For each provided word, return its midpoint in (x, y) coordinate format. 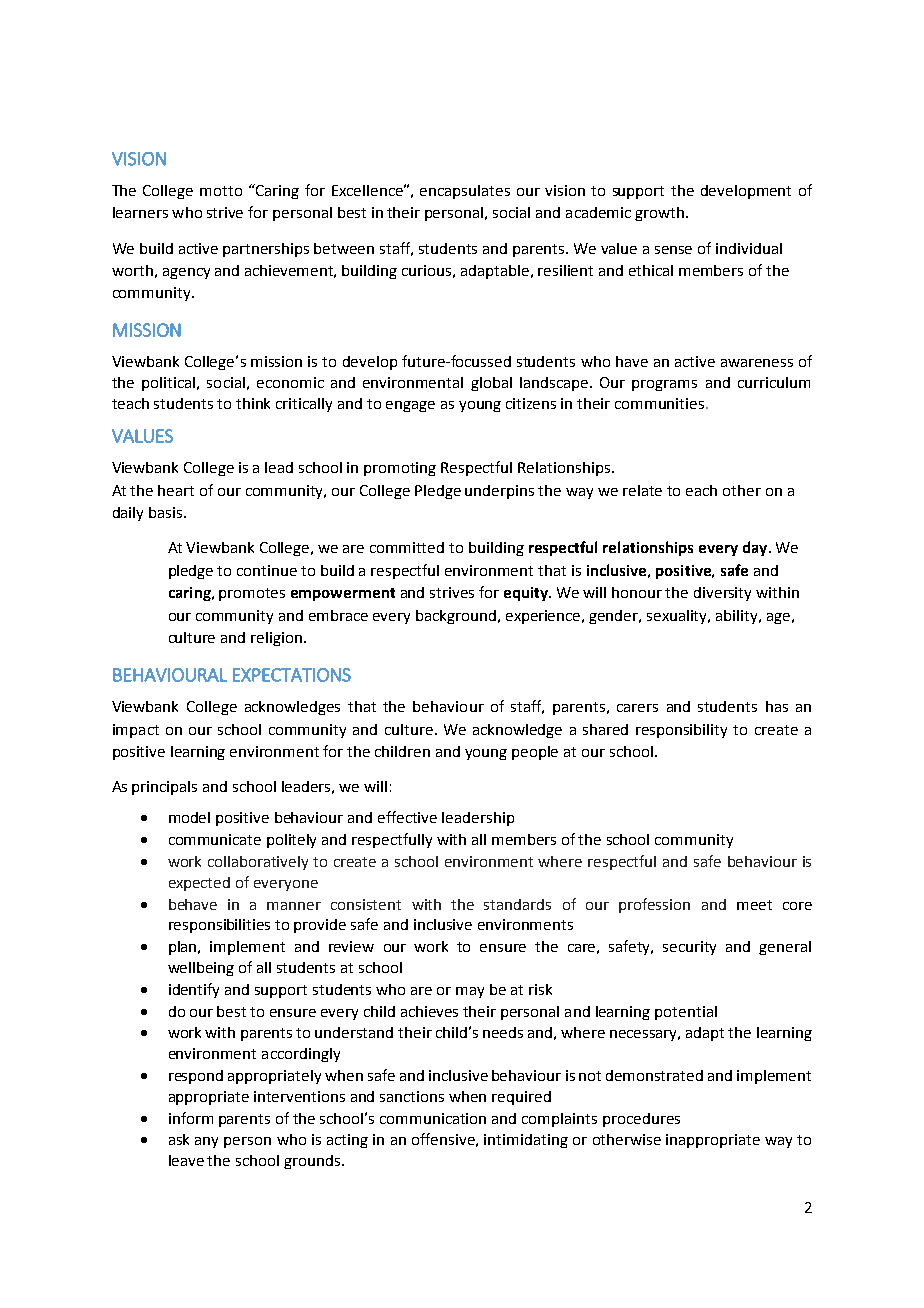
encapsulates (465, 192)
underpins (499, 492)
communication (433, 1118)
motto (221, 191)
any (206, 1142)
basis (167, 512)
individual (749, 248)
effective (407, 817)
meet (754, 905)
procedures (641, 1120)
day (756, 548)
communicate (215, 839)
